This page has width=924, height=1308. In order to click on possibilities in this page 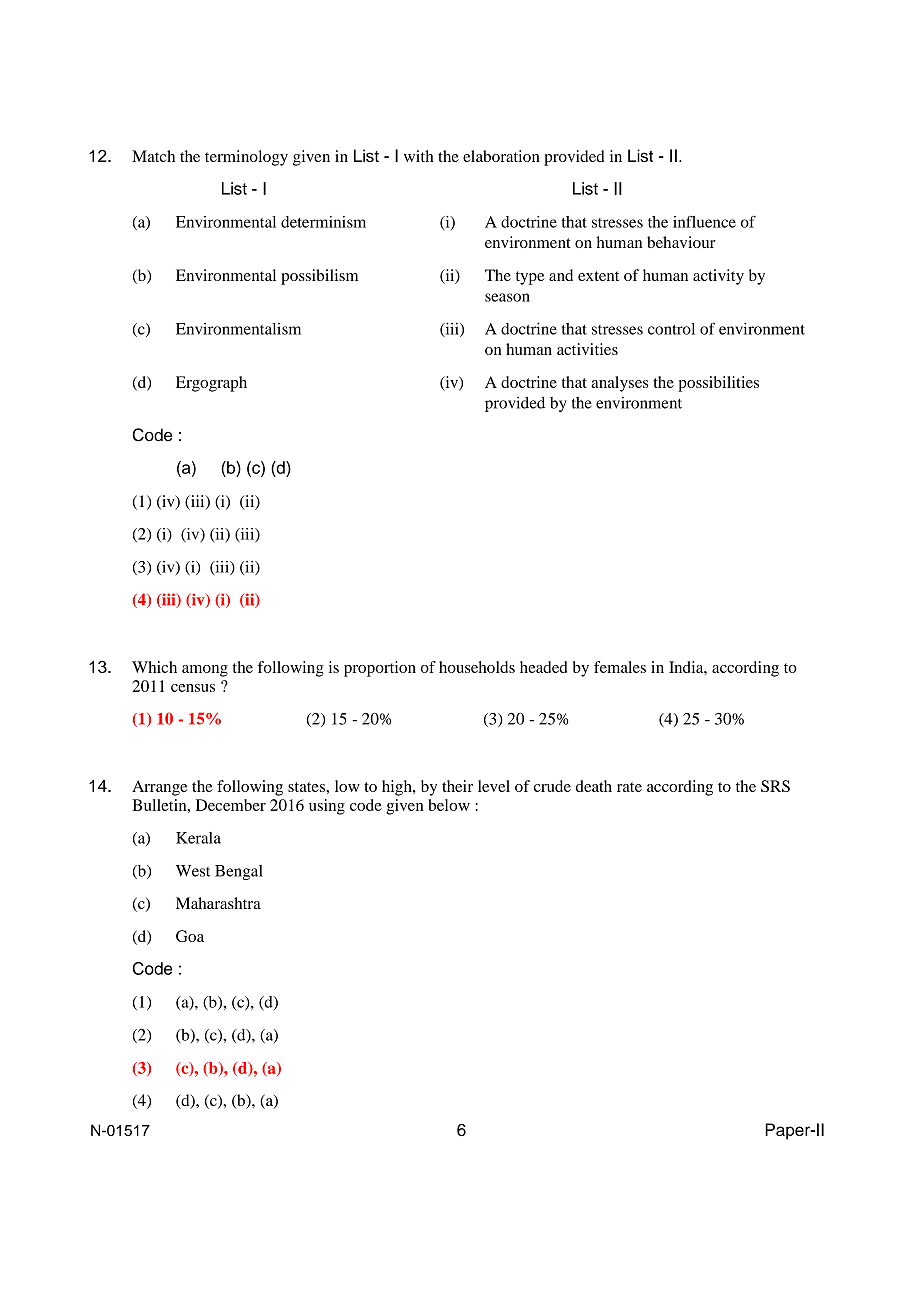, I will do `click(718, 384)`.
